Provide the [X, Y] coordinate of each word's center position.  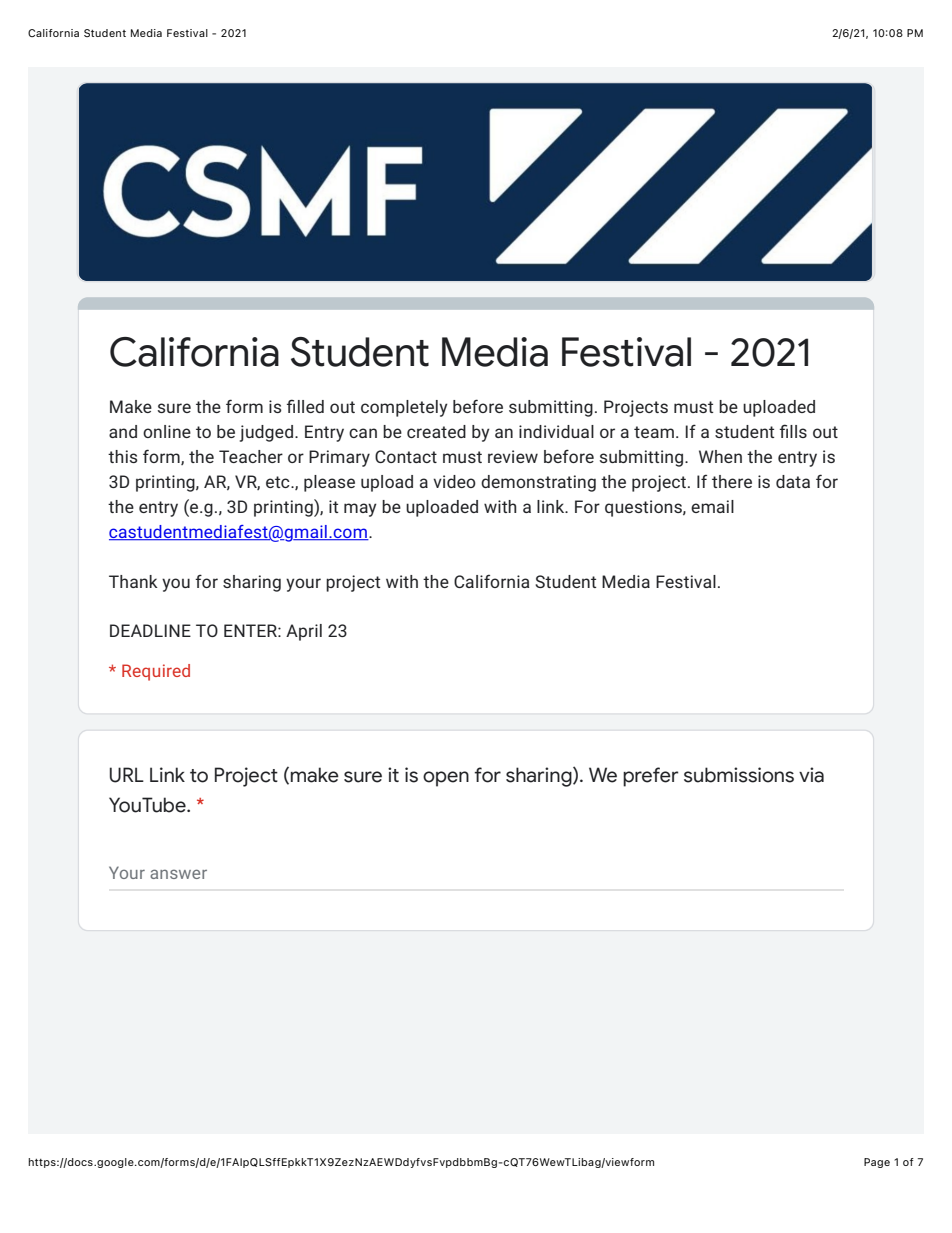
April [304, 632]
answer [178, 874]
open [446, 779]
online [167, 431]
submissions [739, 775]
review [513, 456]
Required [156, 672]
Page [877, 1163]
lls [798, 431]
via [811, 775]
